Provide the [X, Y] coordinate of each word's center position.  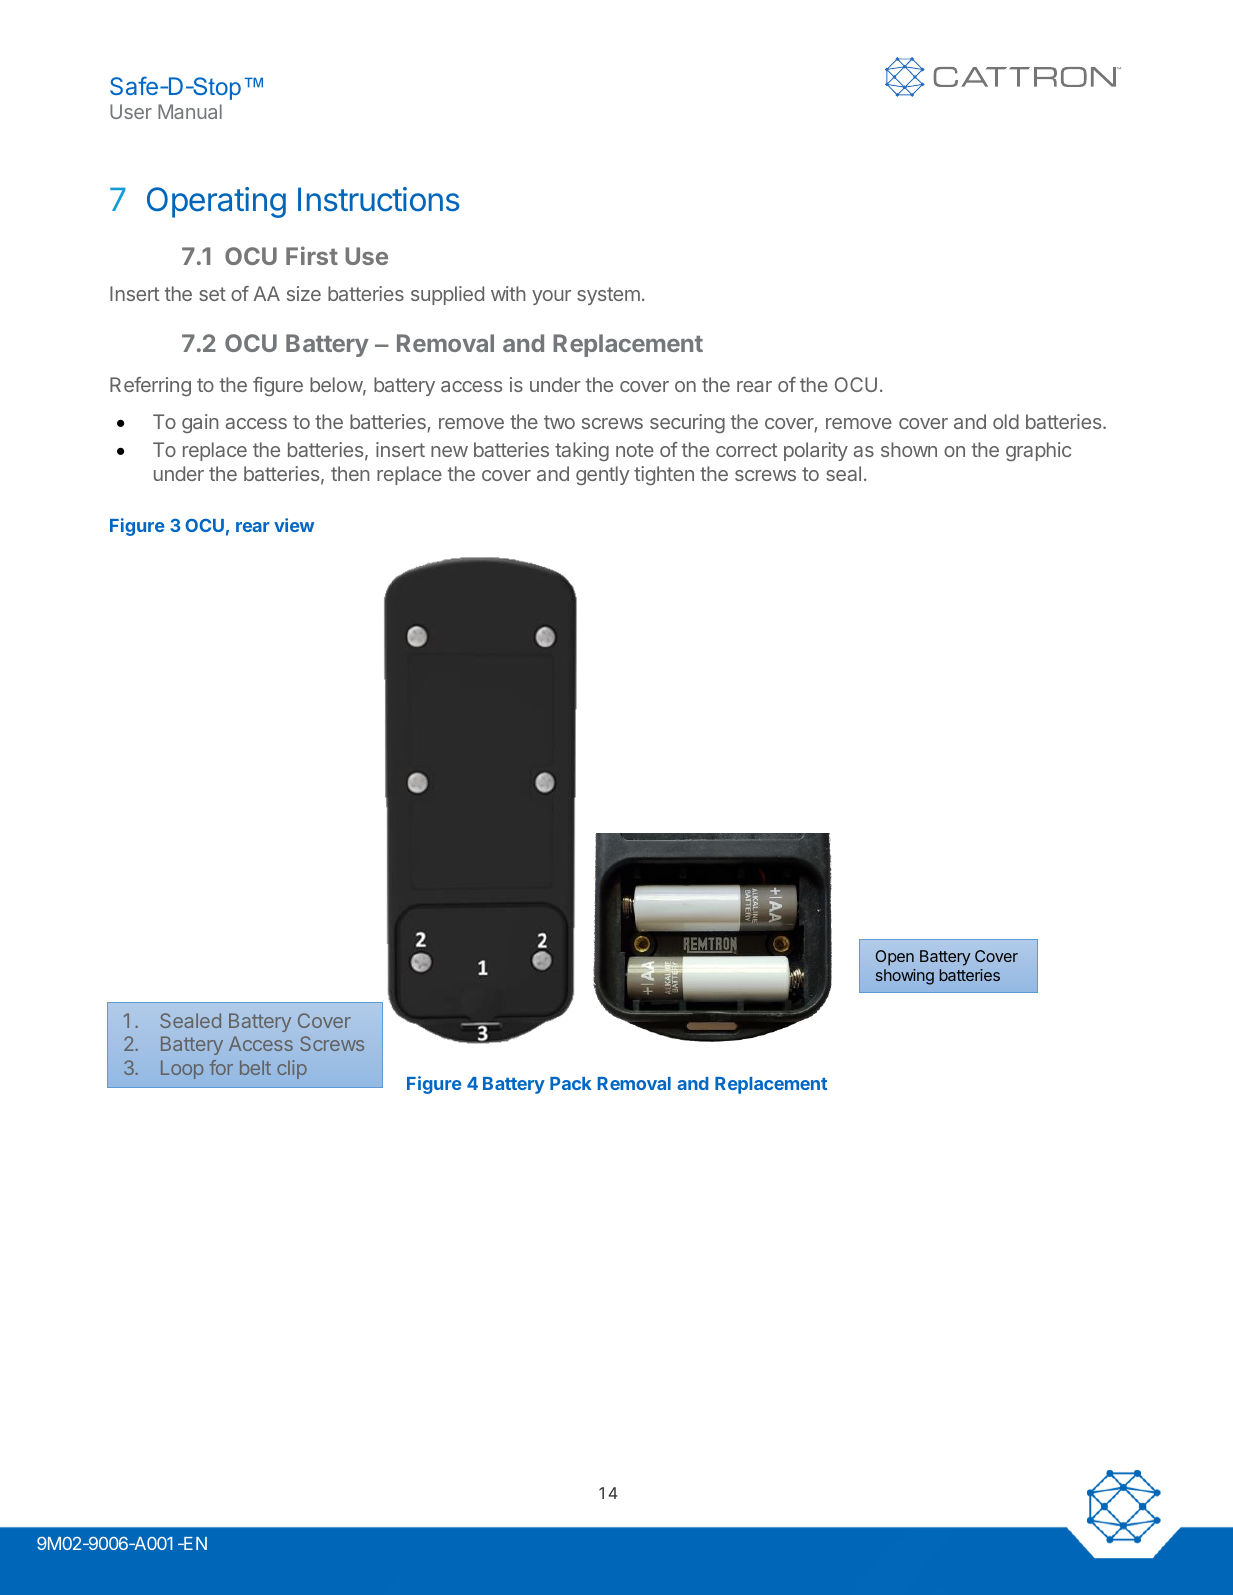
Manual [190, 111]
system [608, 296]
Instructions [379, 199]
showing [905, 977]
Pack [571, 1083]
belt [255, 1067]
